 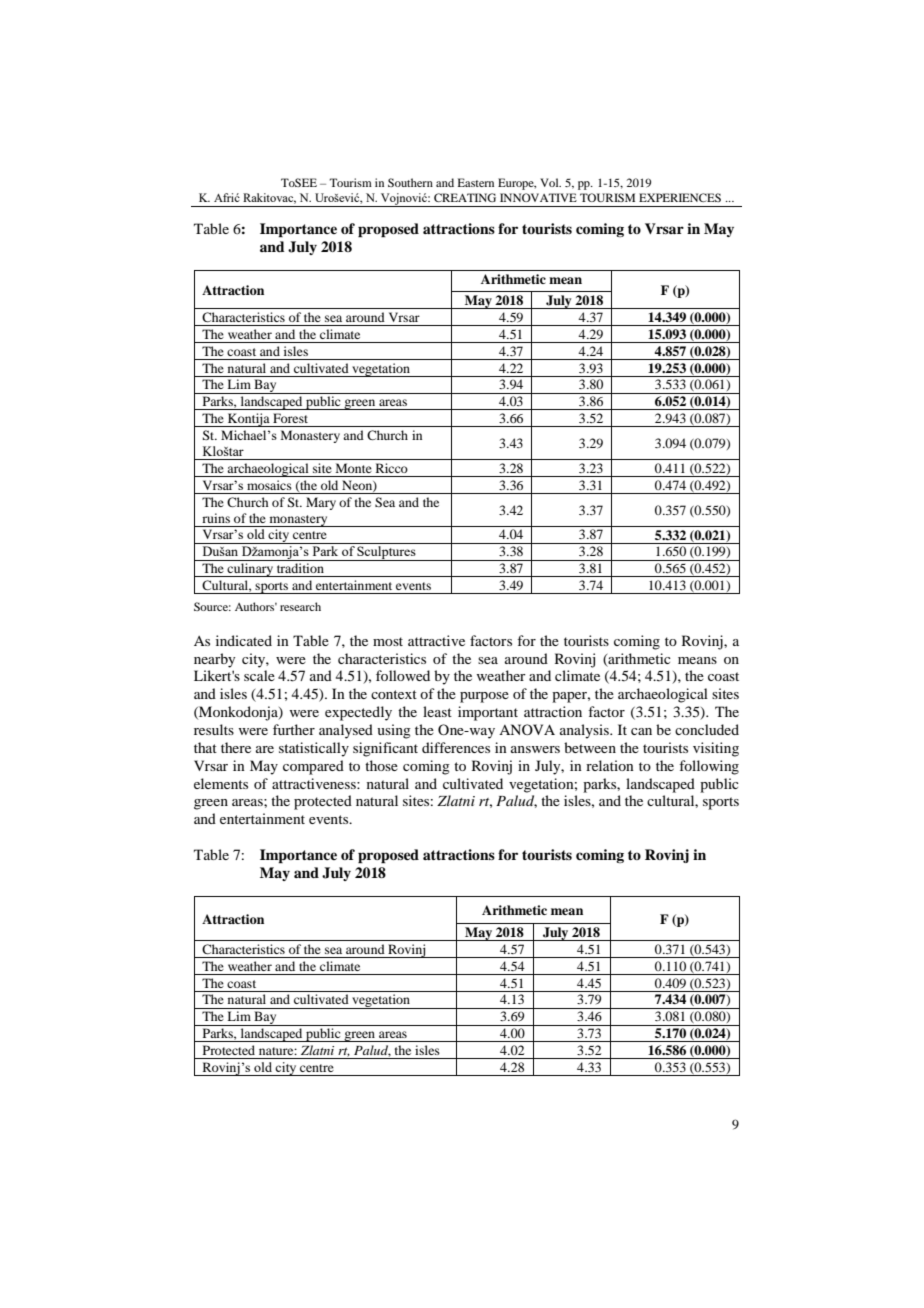 I want to click on Vol, so click(x=550, y=182).
